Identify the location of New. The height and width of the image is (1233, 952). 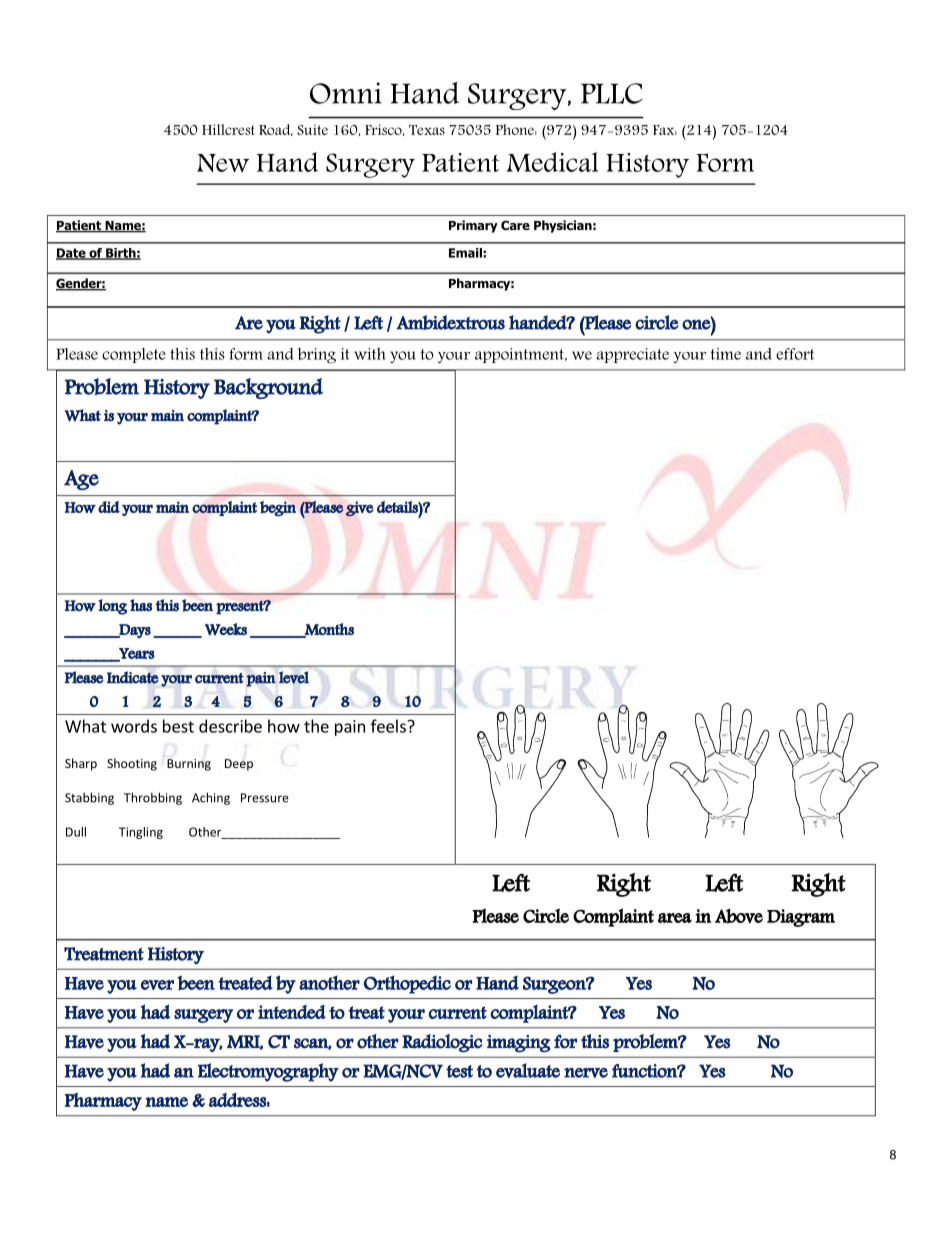
(223, 163).
